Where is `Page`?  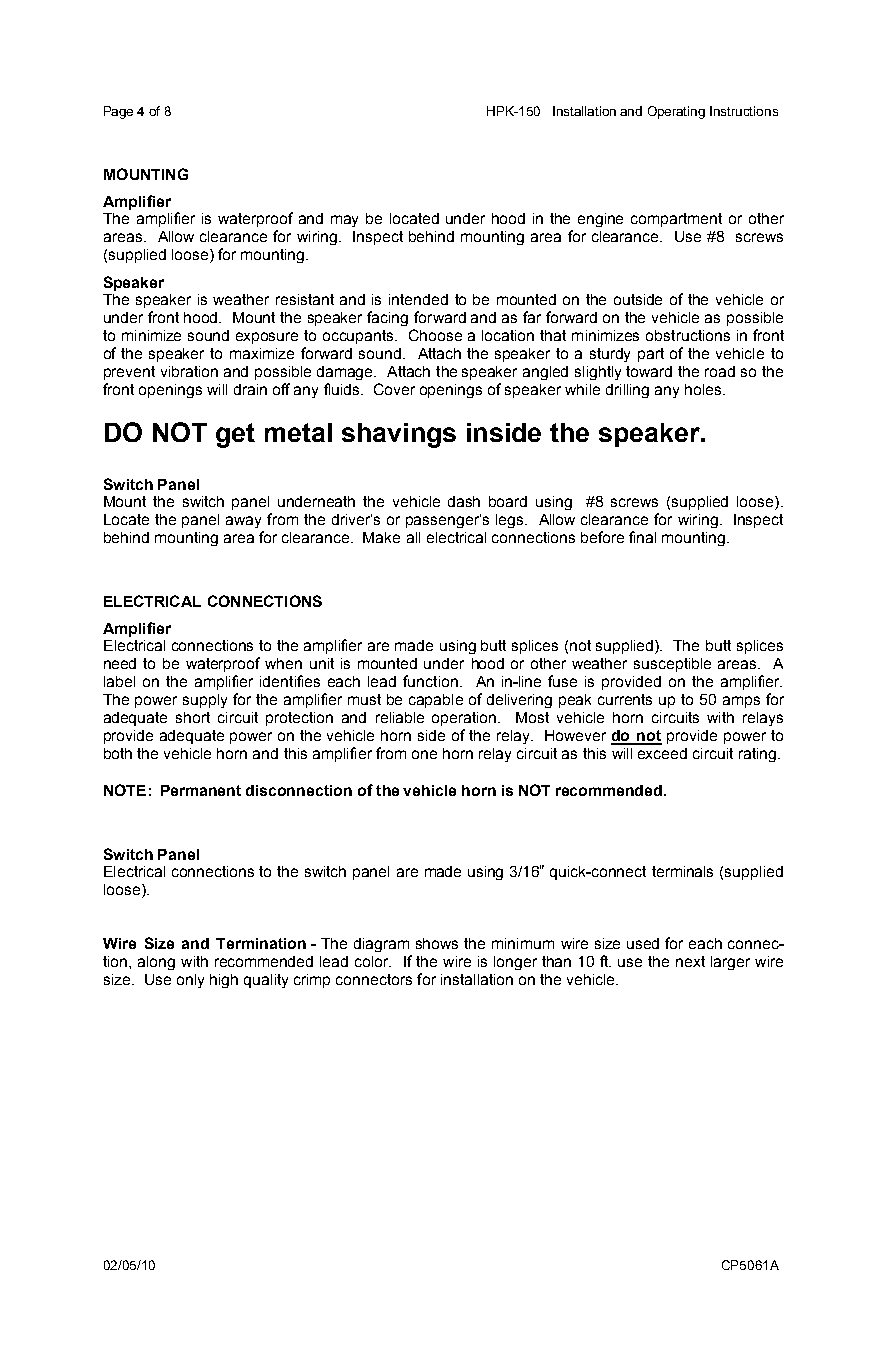
Page is located at coordinates (118, 112).
